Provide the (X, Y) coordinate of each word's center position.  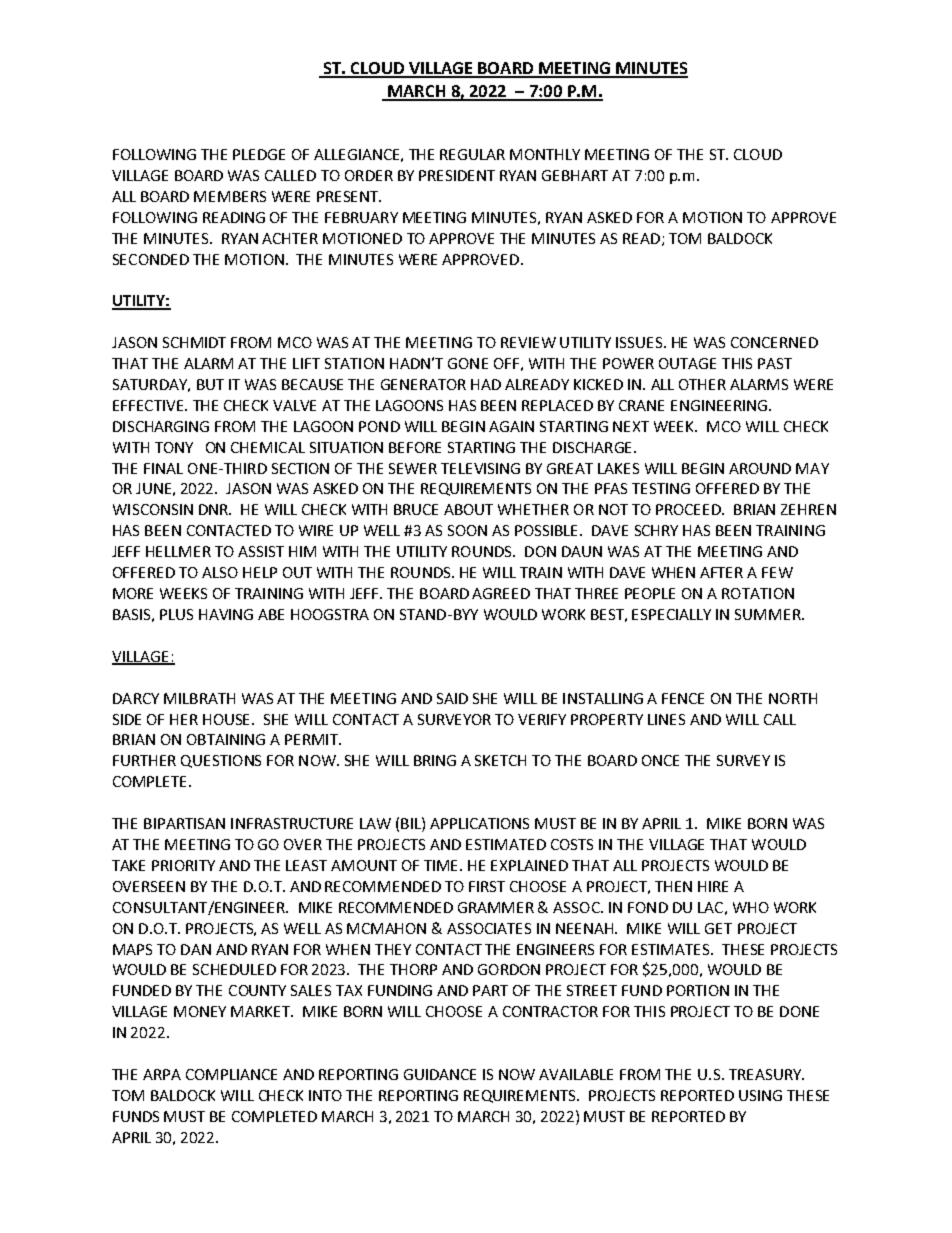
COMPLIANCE (231, 1074)
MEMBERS (230, 196)
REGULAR (472, 154)
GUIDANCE (440, 1074)
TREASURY (766, 1074)
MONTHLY (545, 154)
